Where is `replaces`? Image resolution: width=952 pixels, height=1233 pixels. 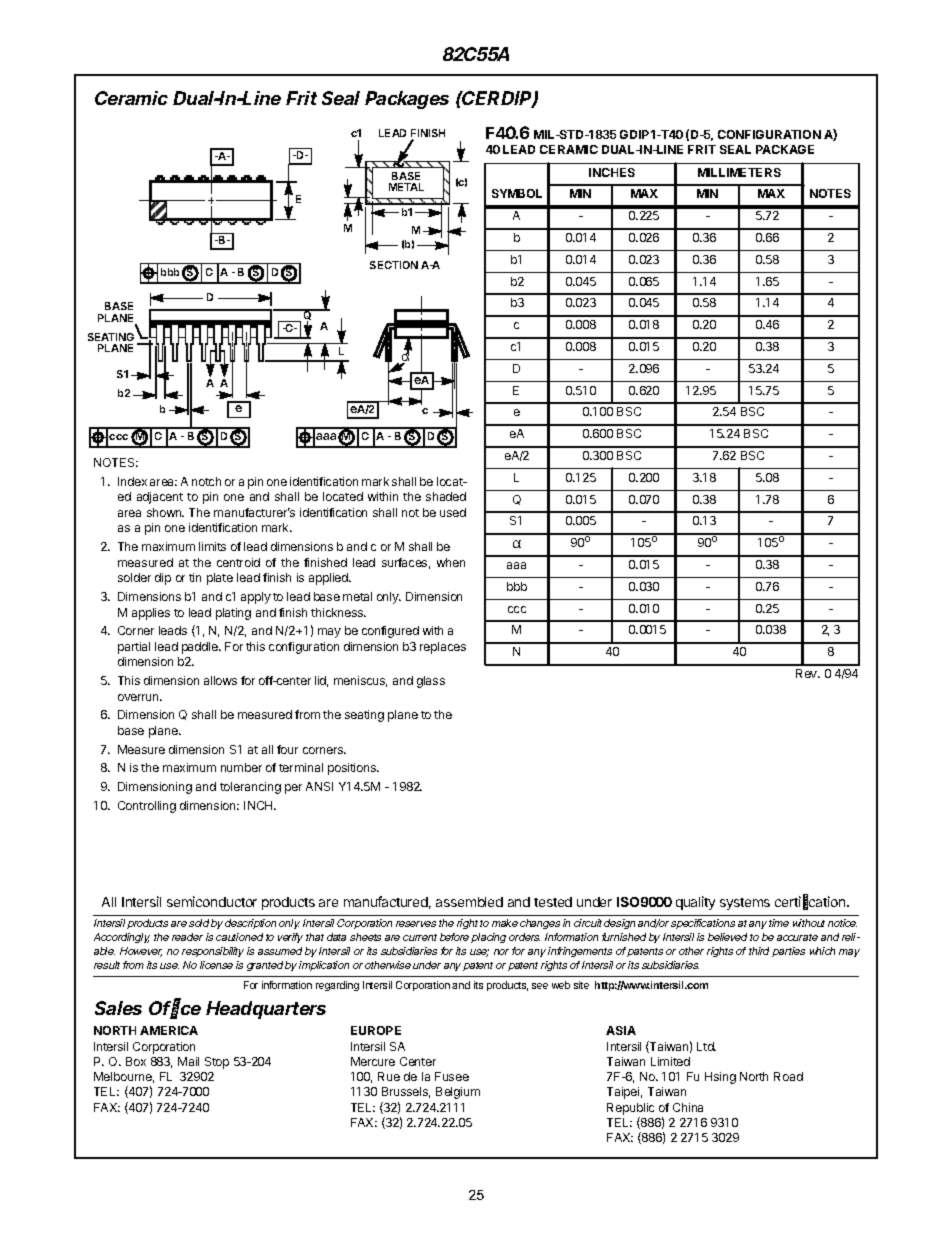 replaces is located at coordinates (443, 648).
